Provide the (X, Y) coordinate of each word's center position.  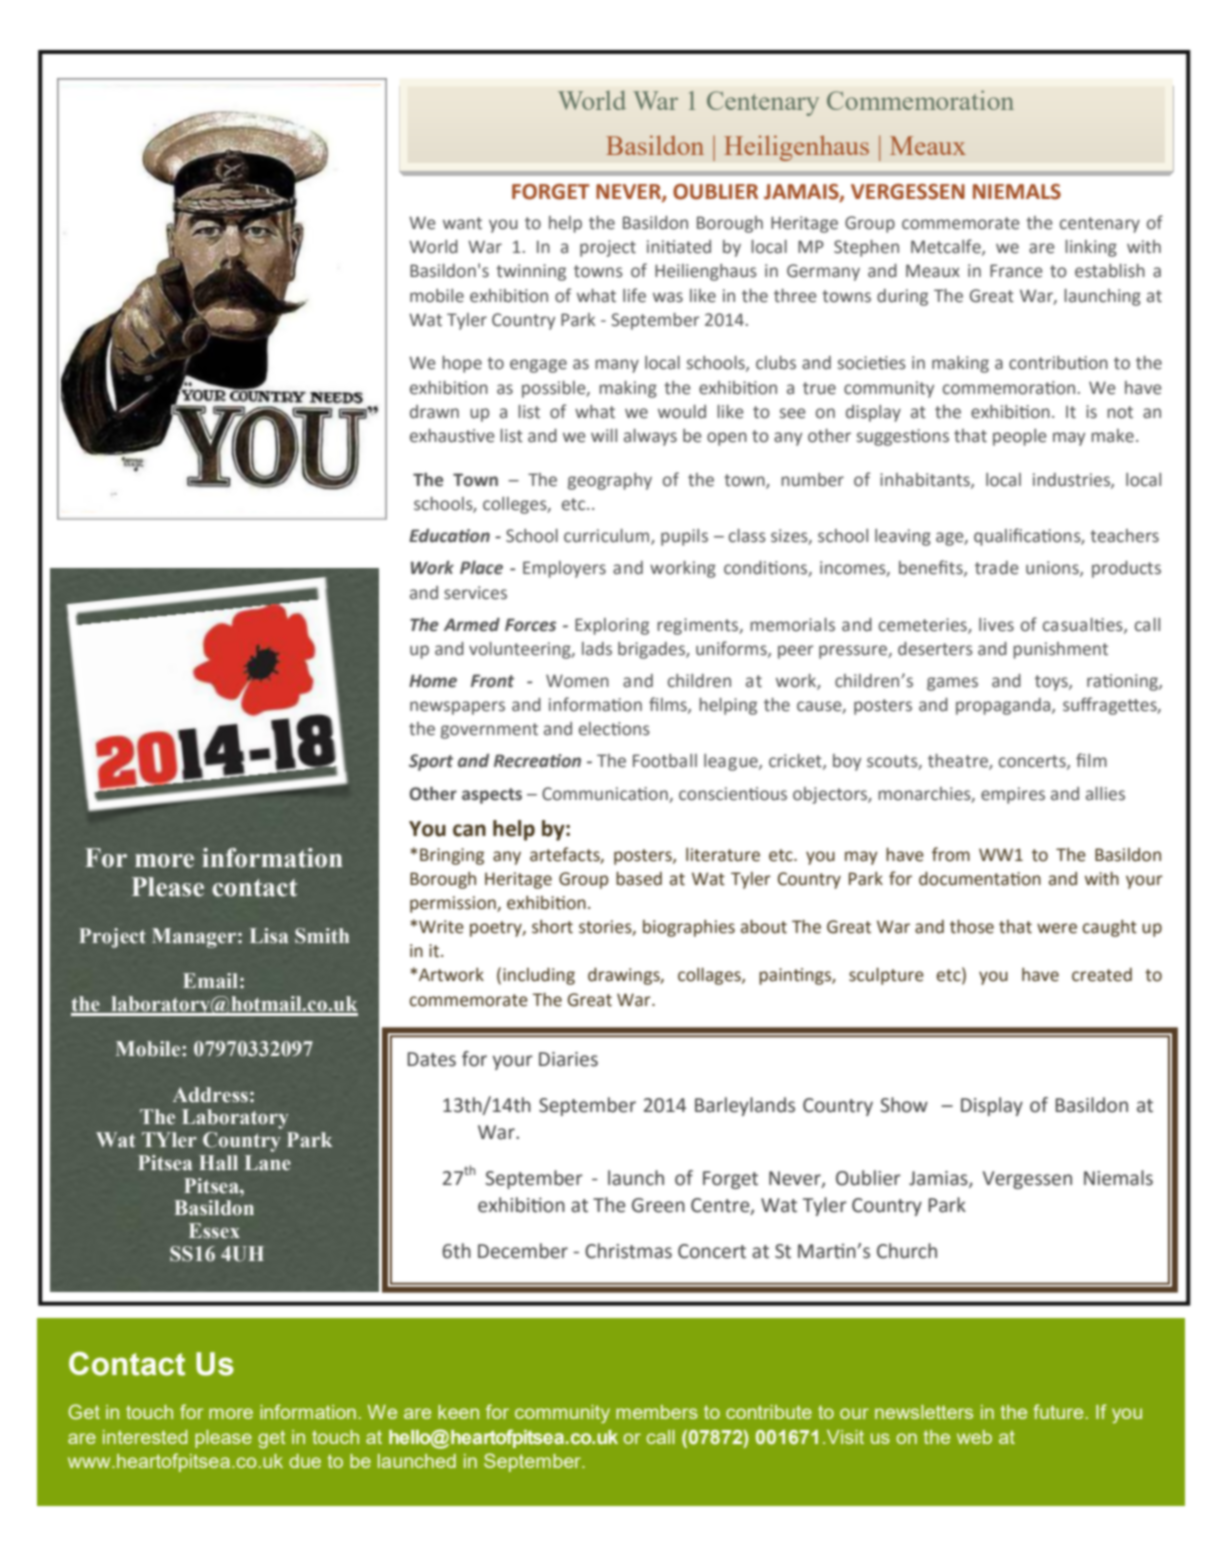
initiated (679, 247)
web (974, 1437)
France (1016, 271)
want (462, 223)
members (657, 1412)
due (305, 1461)
